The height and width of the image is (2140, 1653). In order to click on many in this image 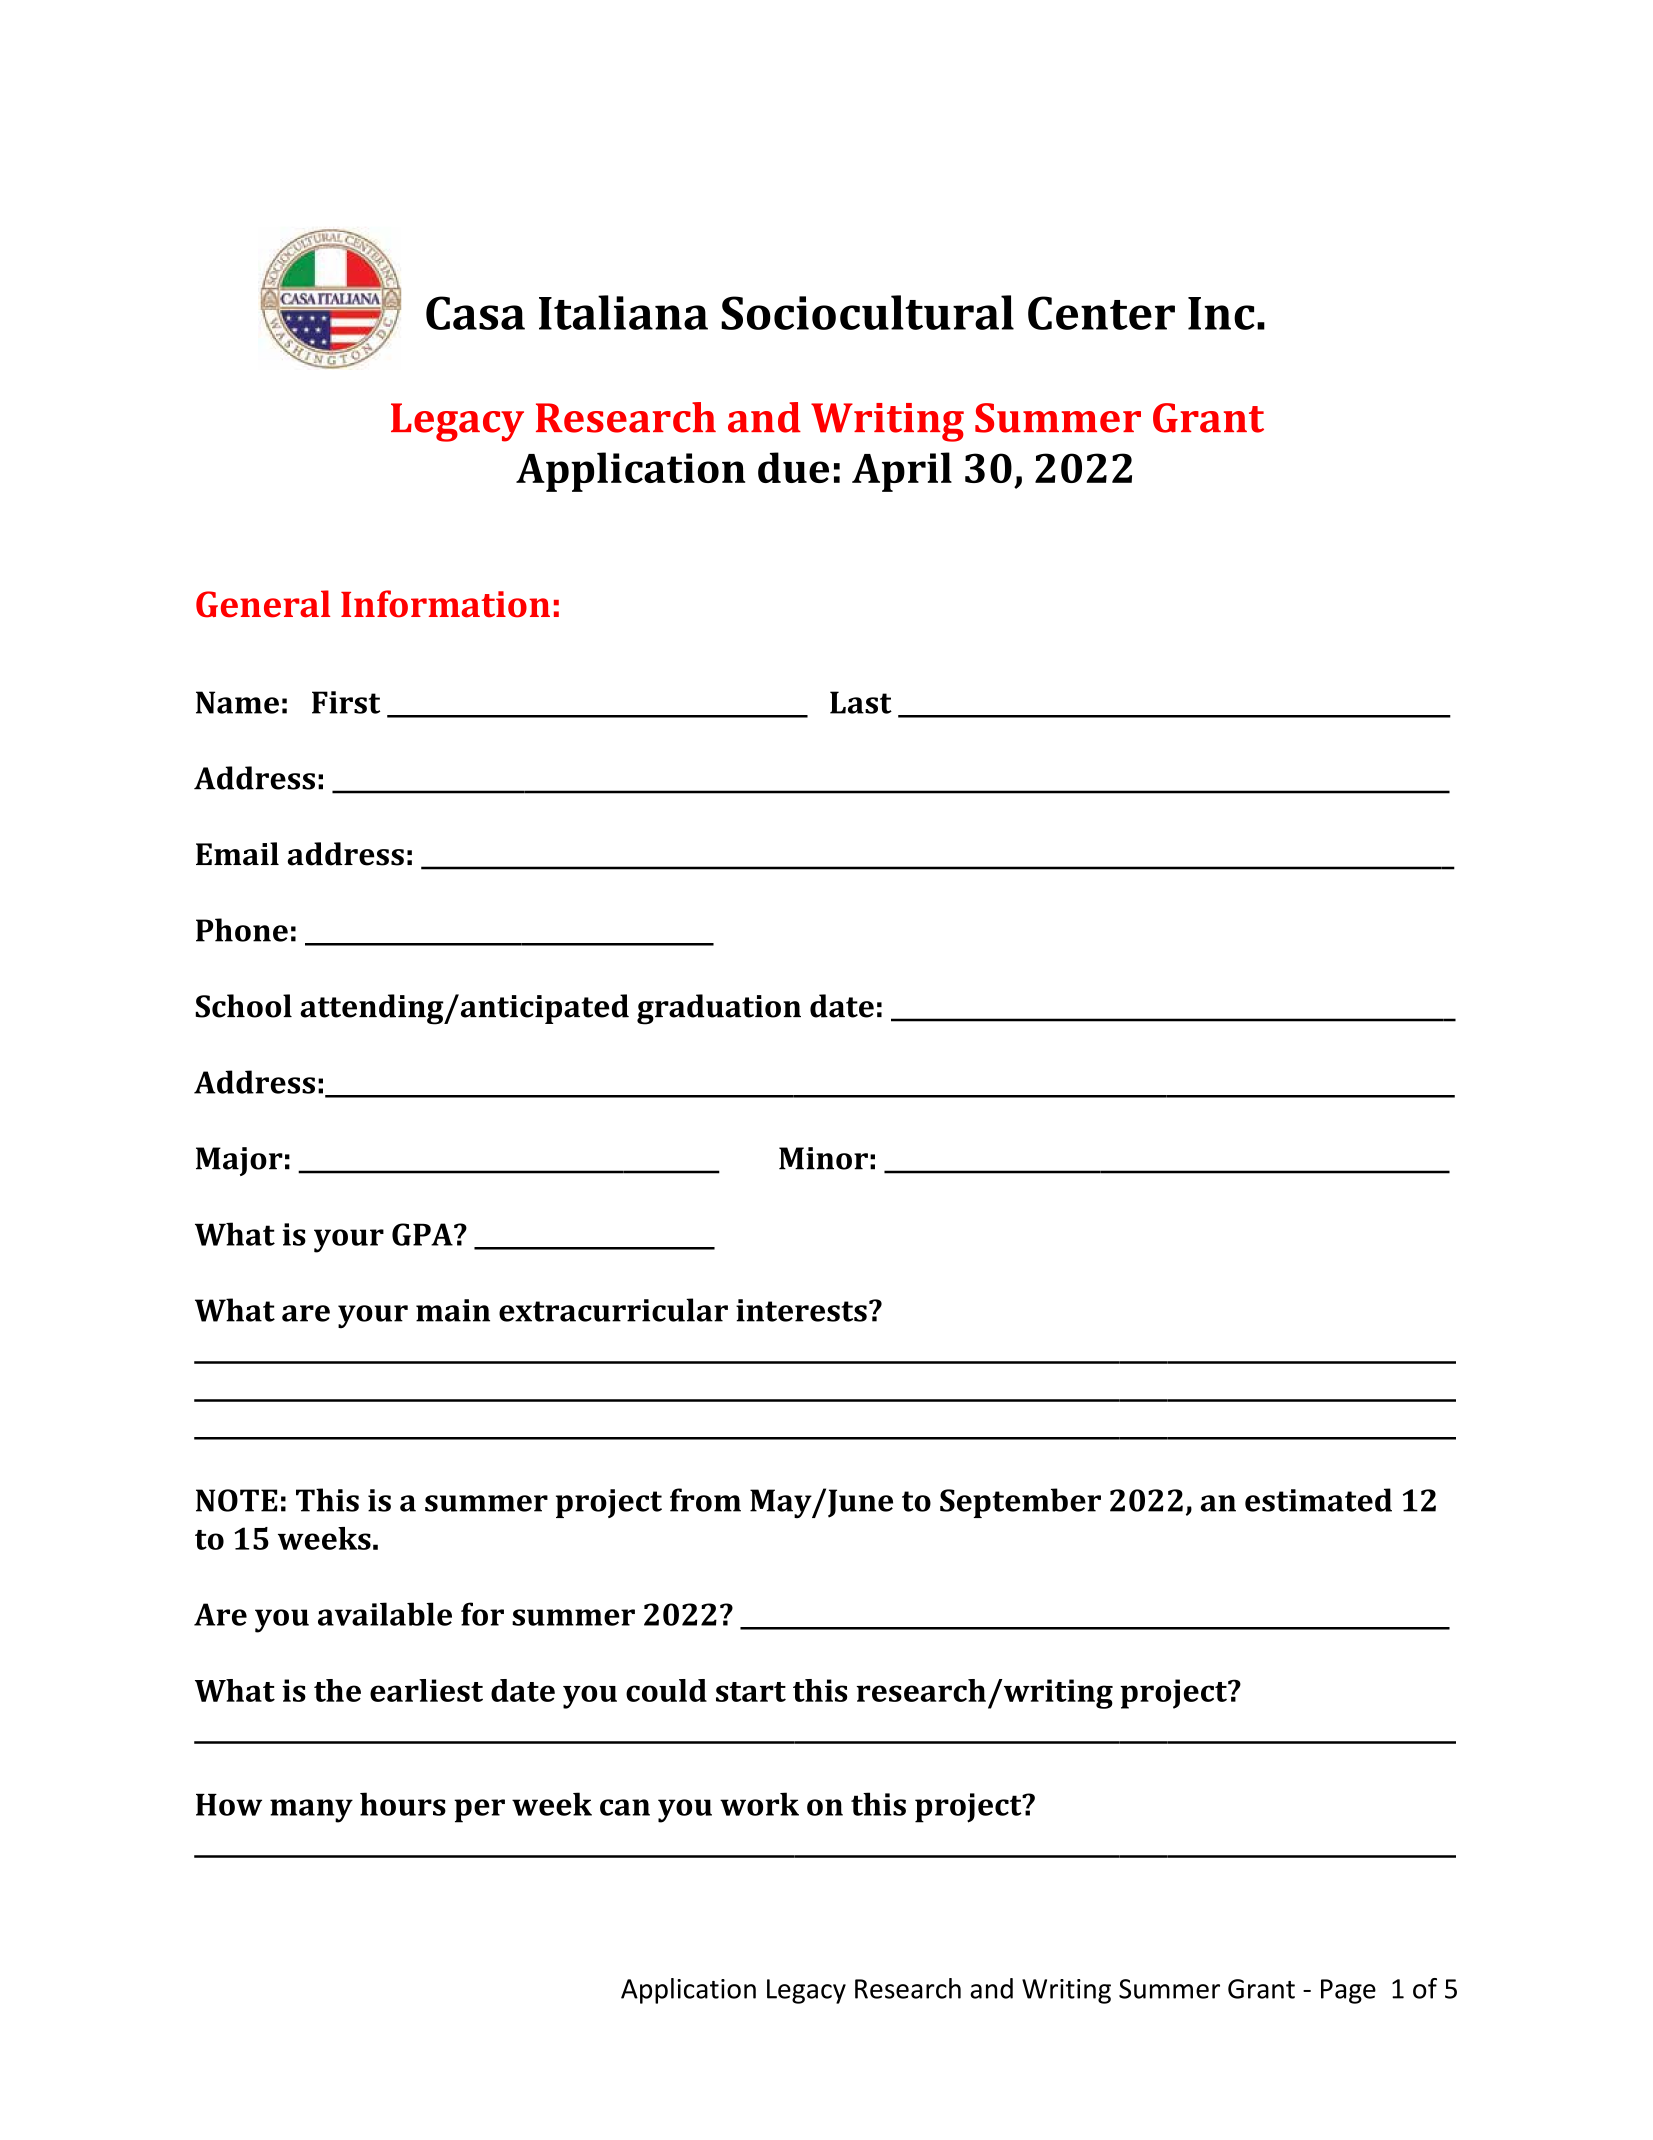, I will do `click(311, 1811)`.
